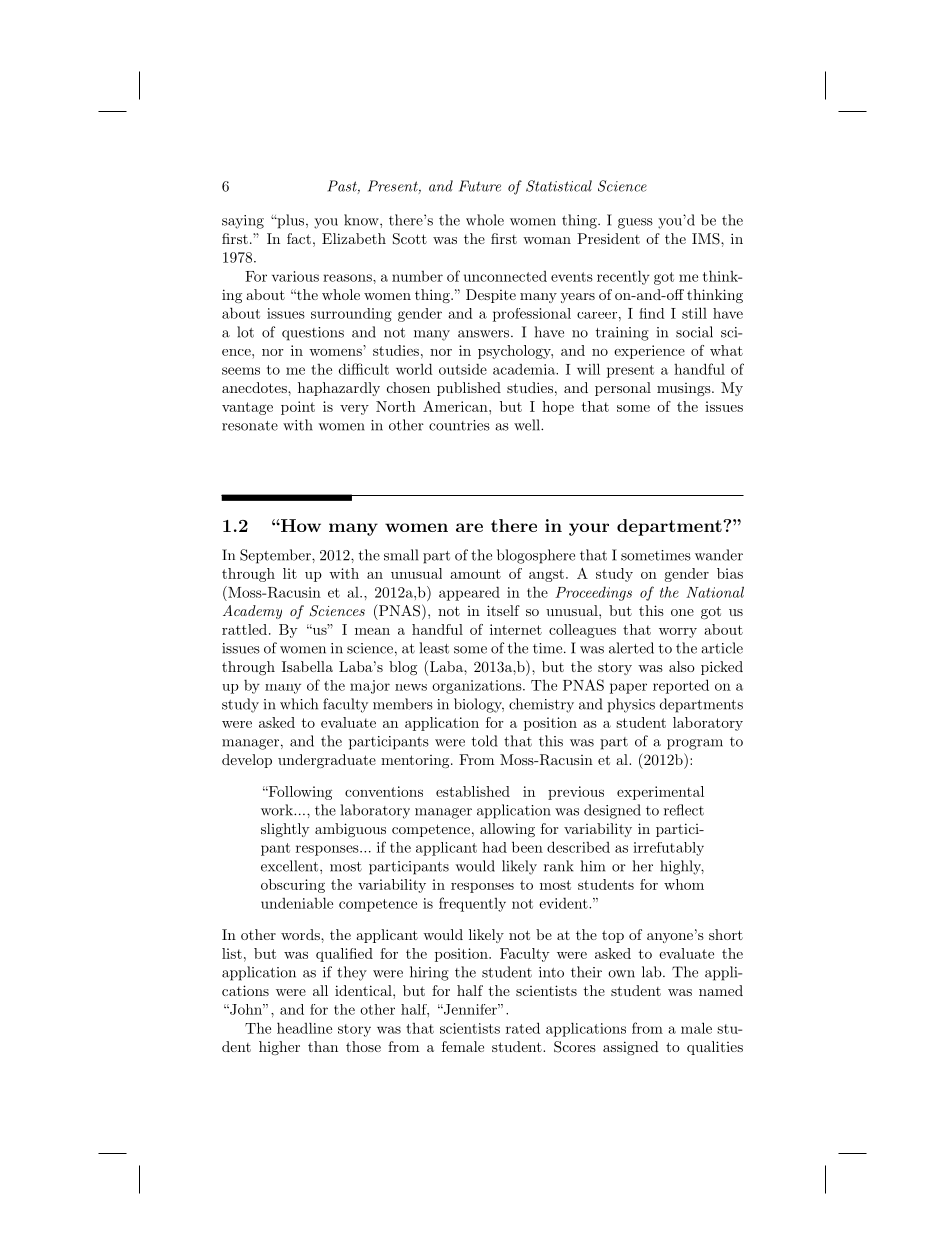 This screenshot has height=1233, width=952. What do you see at coordinates (523, 1028) in the screenshot?
I see `rated` at bounding box center [523, 1028].
